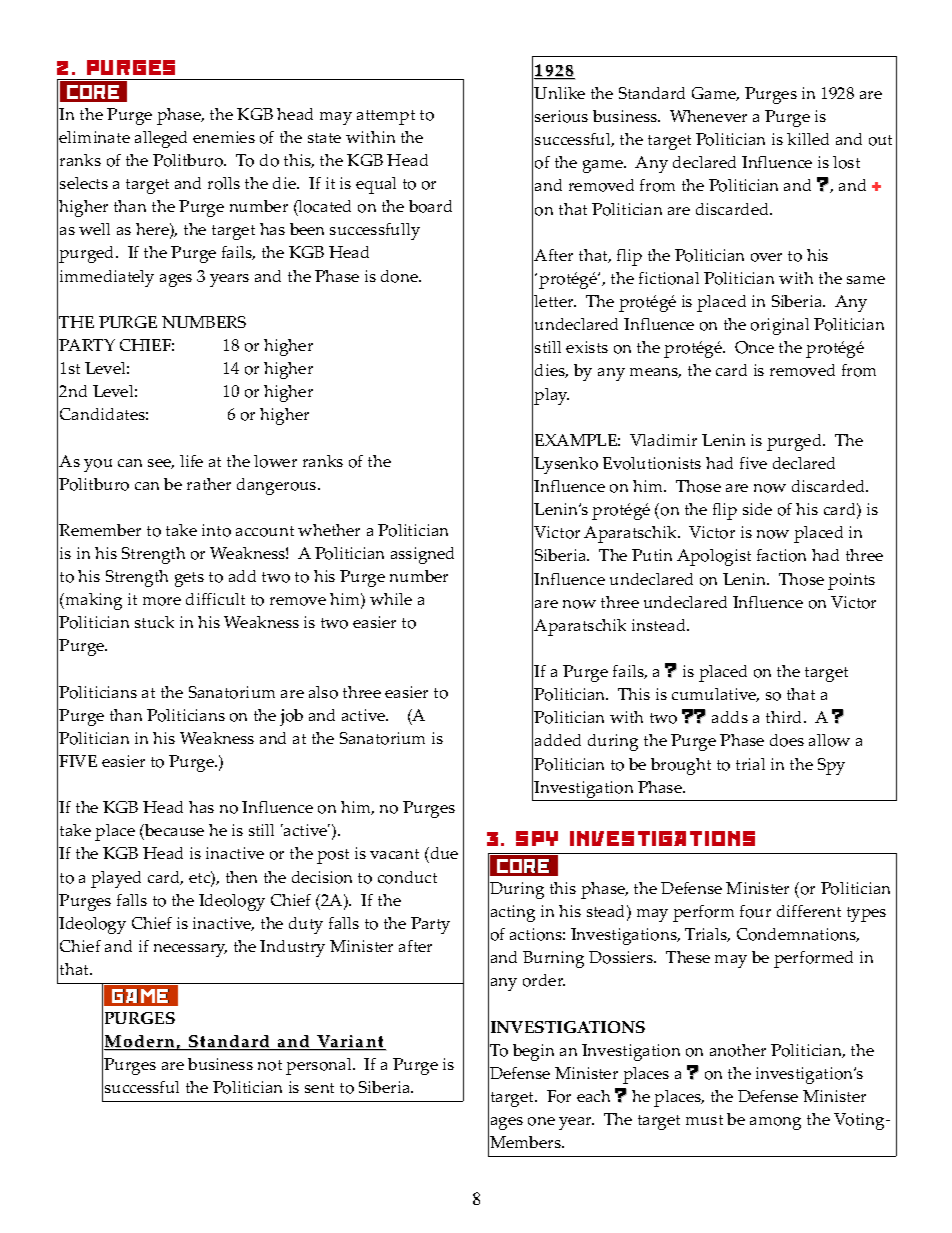 This screenshot has width=952, height=1233. Describe the element at coordinates (319, 1088) in the screenshot. I see `sent` at that location.
